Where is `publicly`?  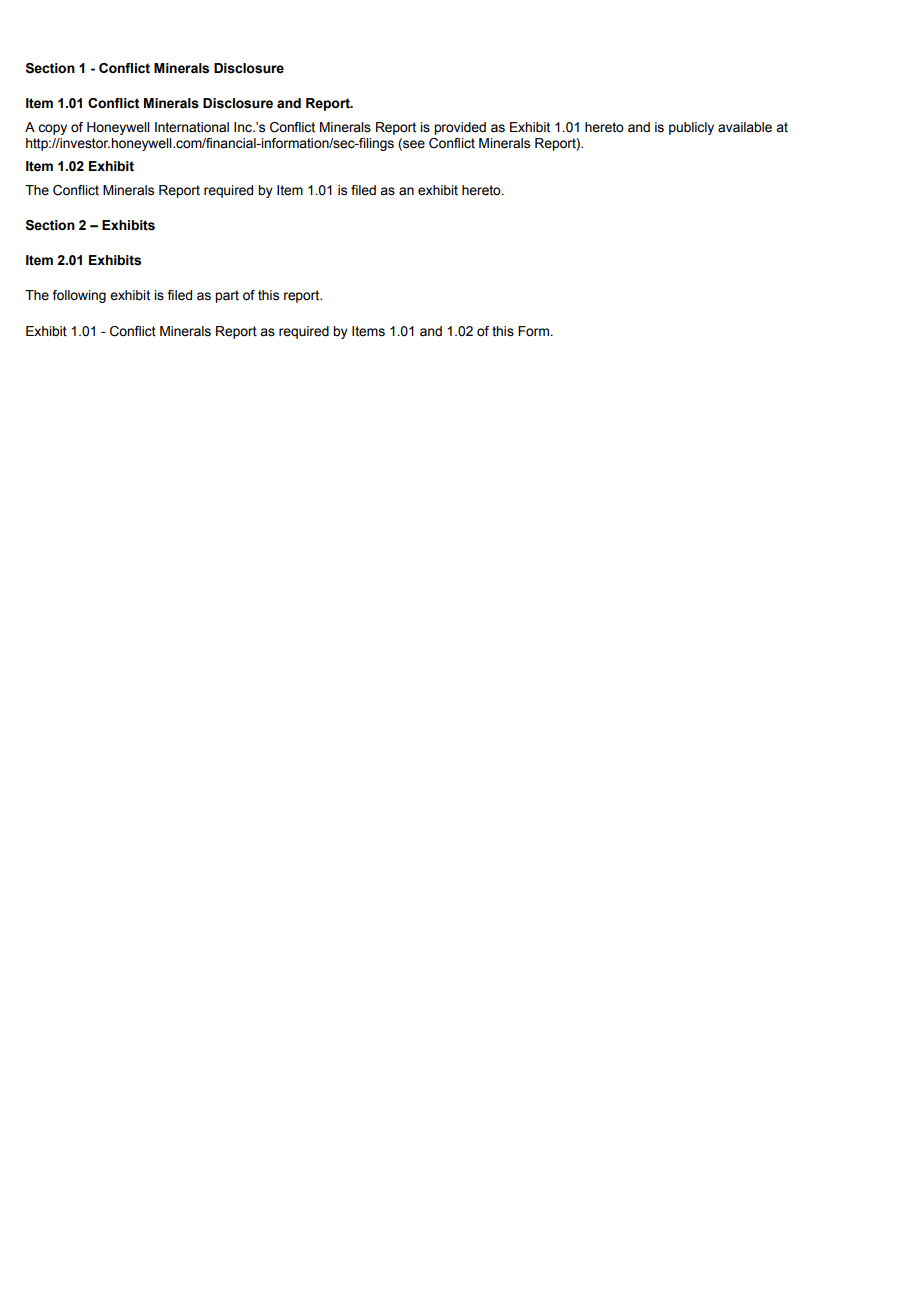
publicly is located at coordinates (691, 128).
